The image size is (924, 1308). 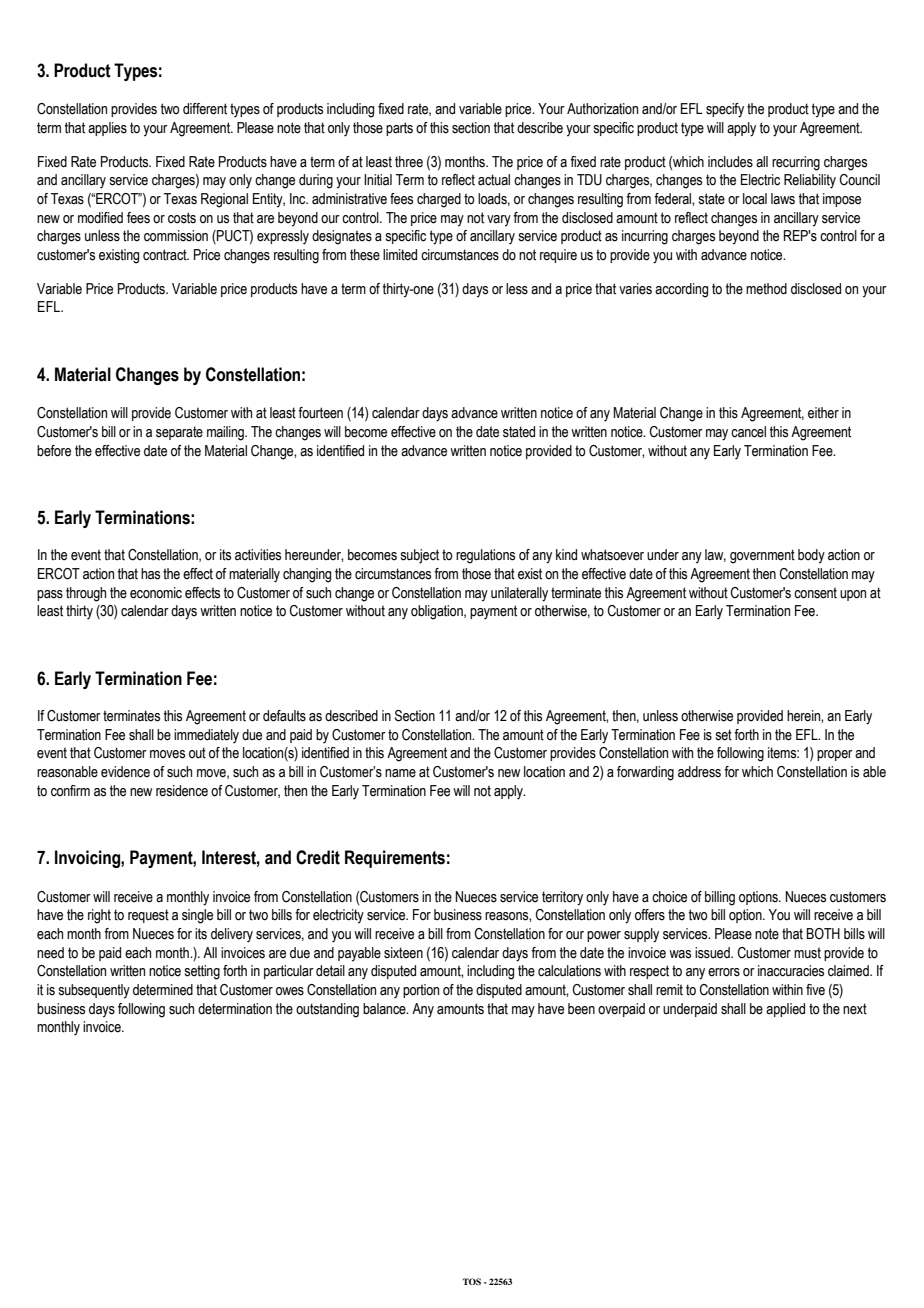 What do you see at coordinates (150, 574) in the screenshot?
I see `has` at bounding box center [150, 574].
